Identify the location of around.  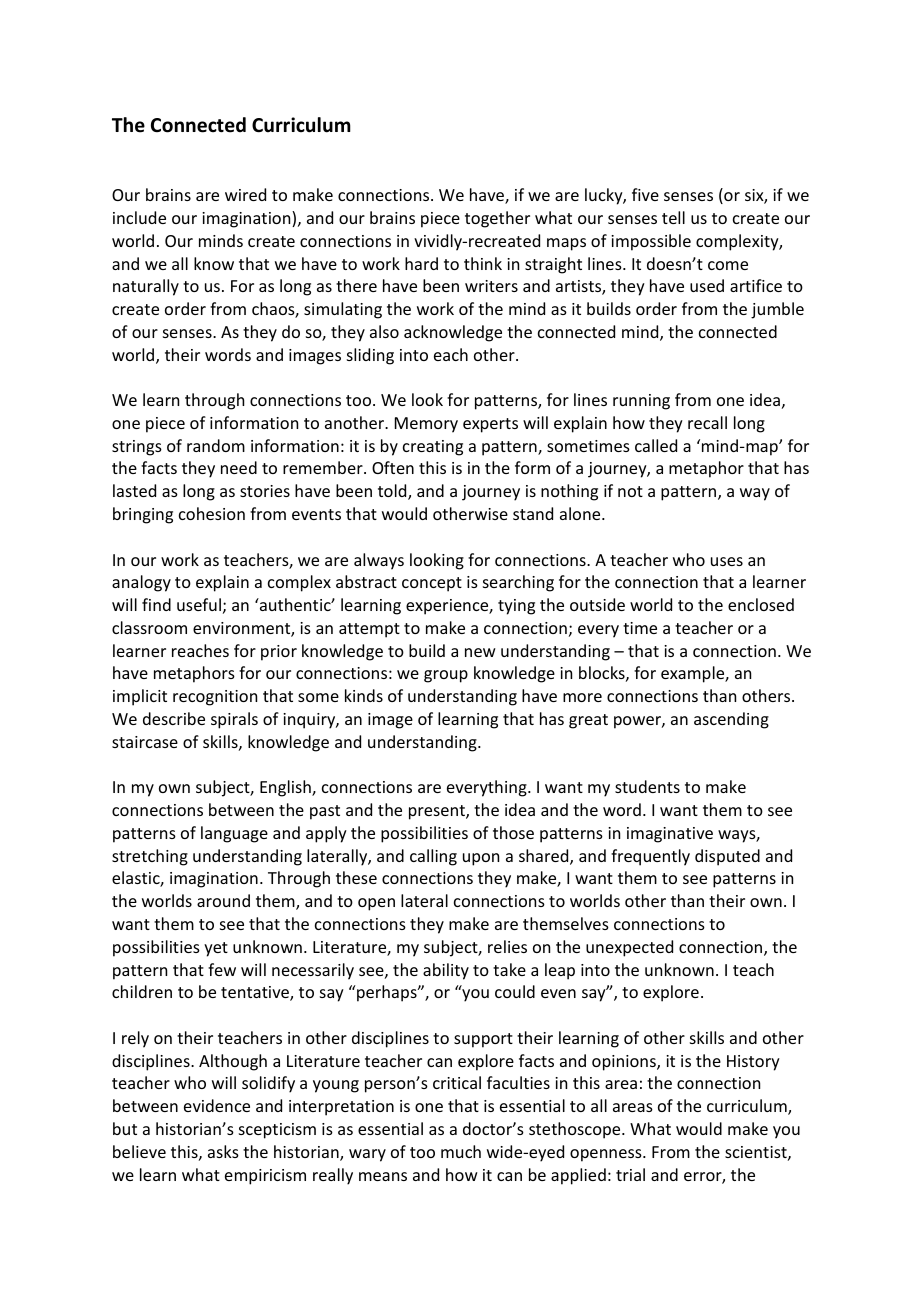
(223, 900).
